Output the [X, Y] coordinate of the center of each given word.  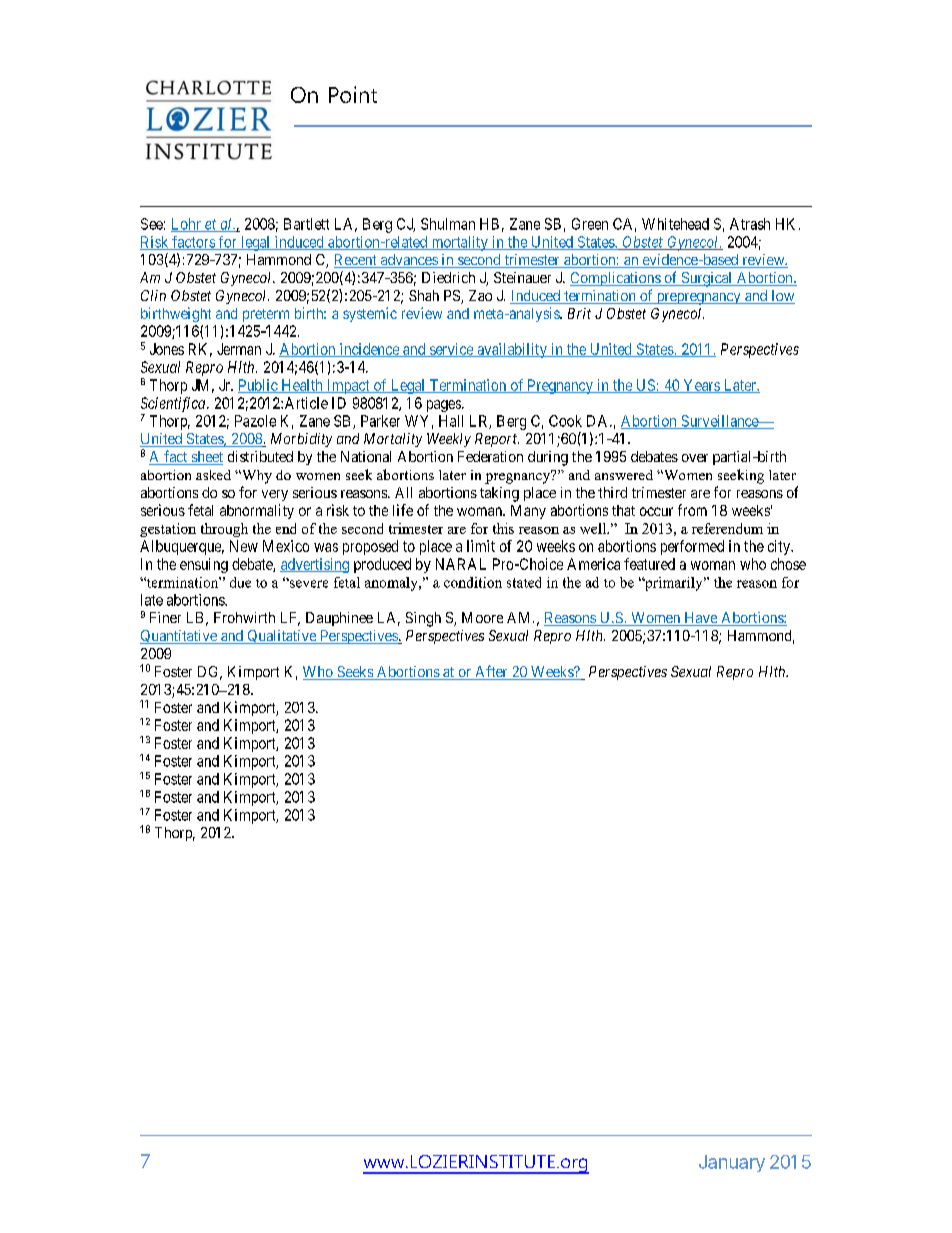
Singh [423, 619]
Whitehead [675, 224]
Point [353, 94]
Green [590, 224]
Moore [482, 617]
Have [700, 619]
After [491, 672]
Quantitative [179, 637]
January [732, 1163]
